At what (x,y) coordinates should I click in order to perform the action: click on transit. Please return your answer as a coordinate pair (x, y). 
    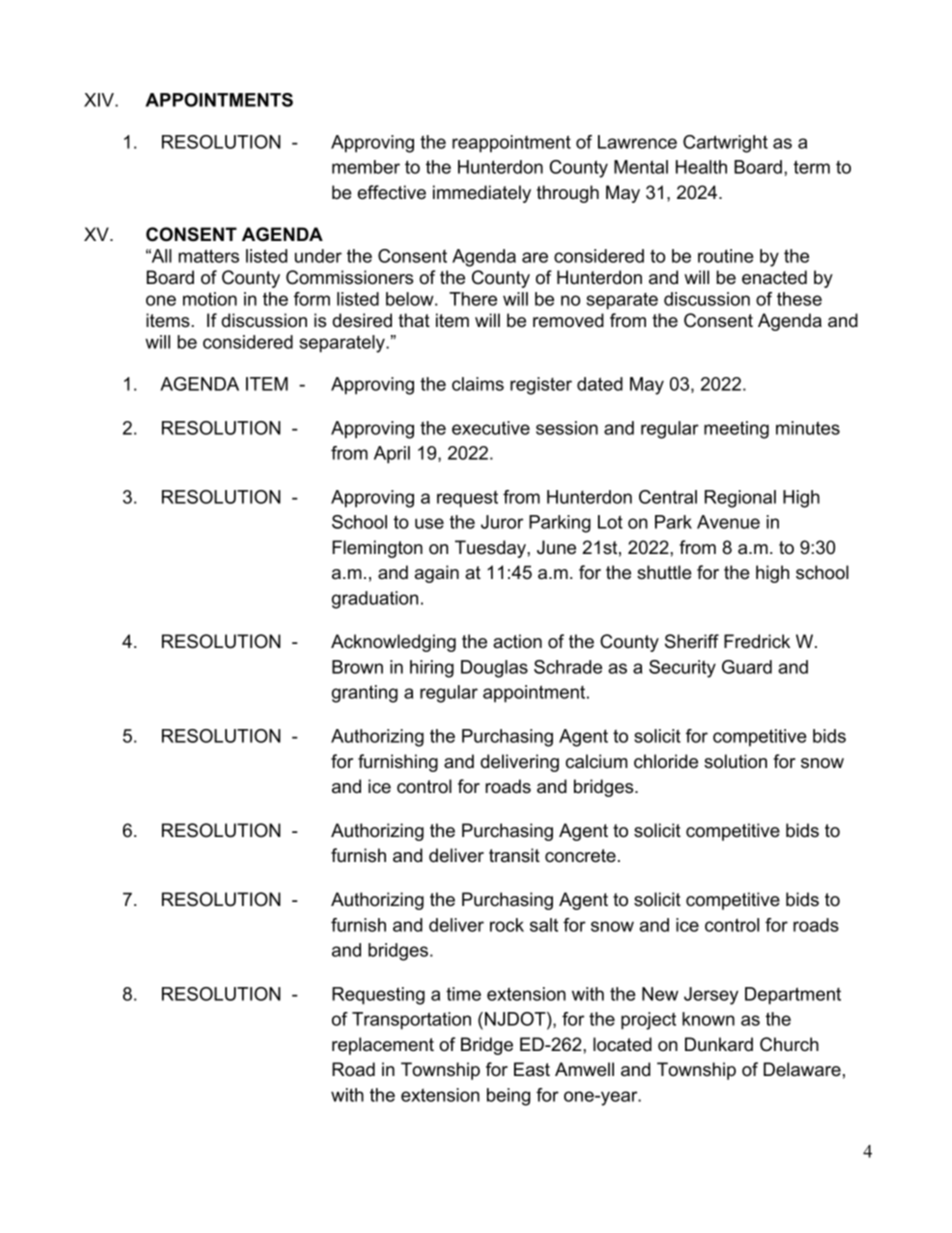
    Looking at the image, I should click on (514, 855).
